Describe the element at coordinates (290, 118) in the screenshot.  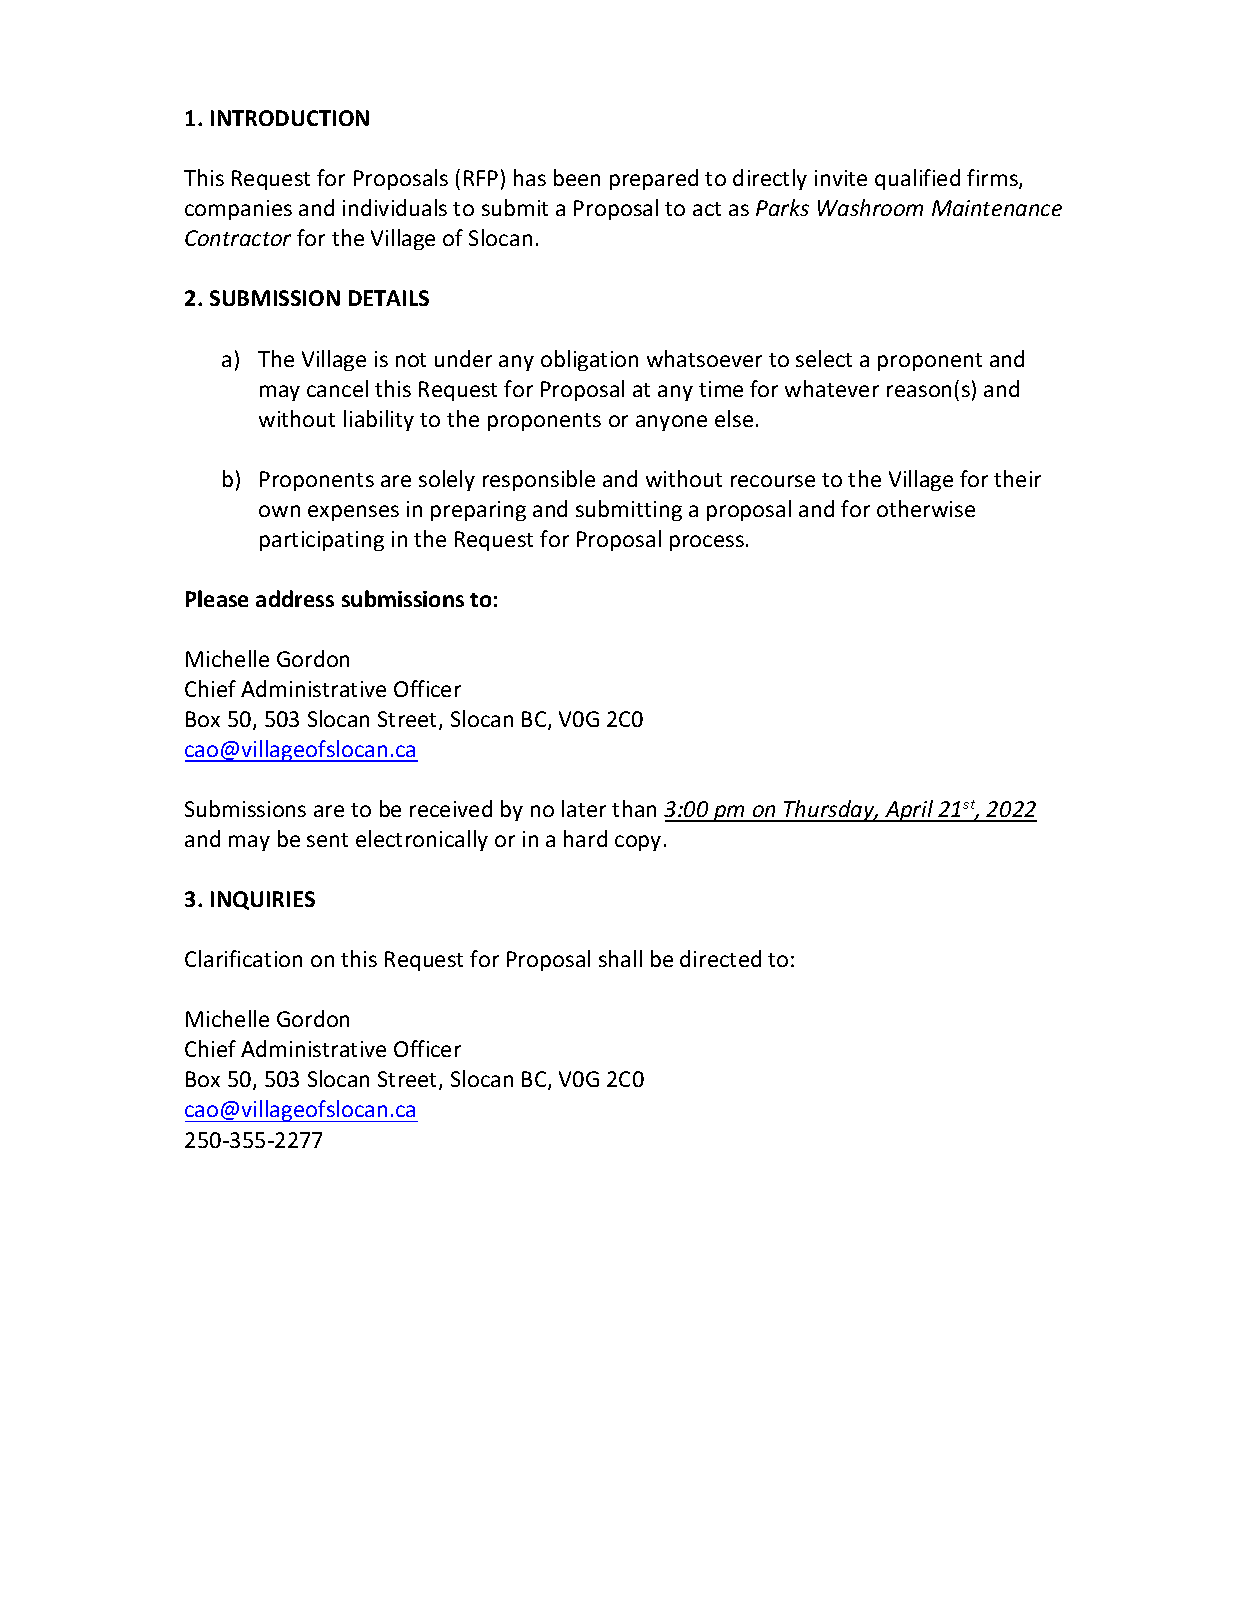
I see `INTRODUCTION` at that location.
